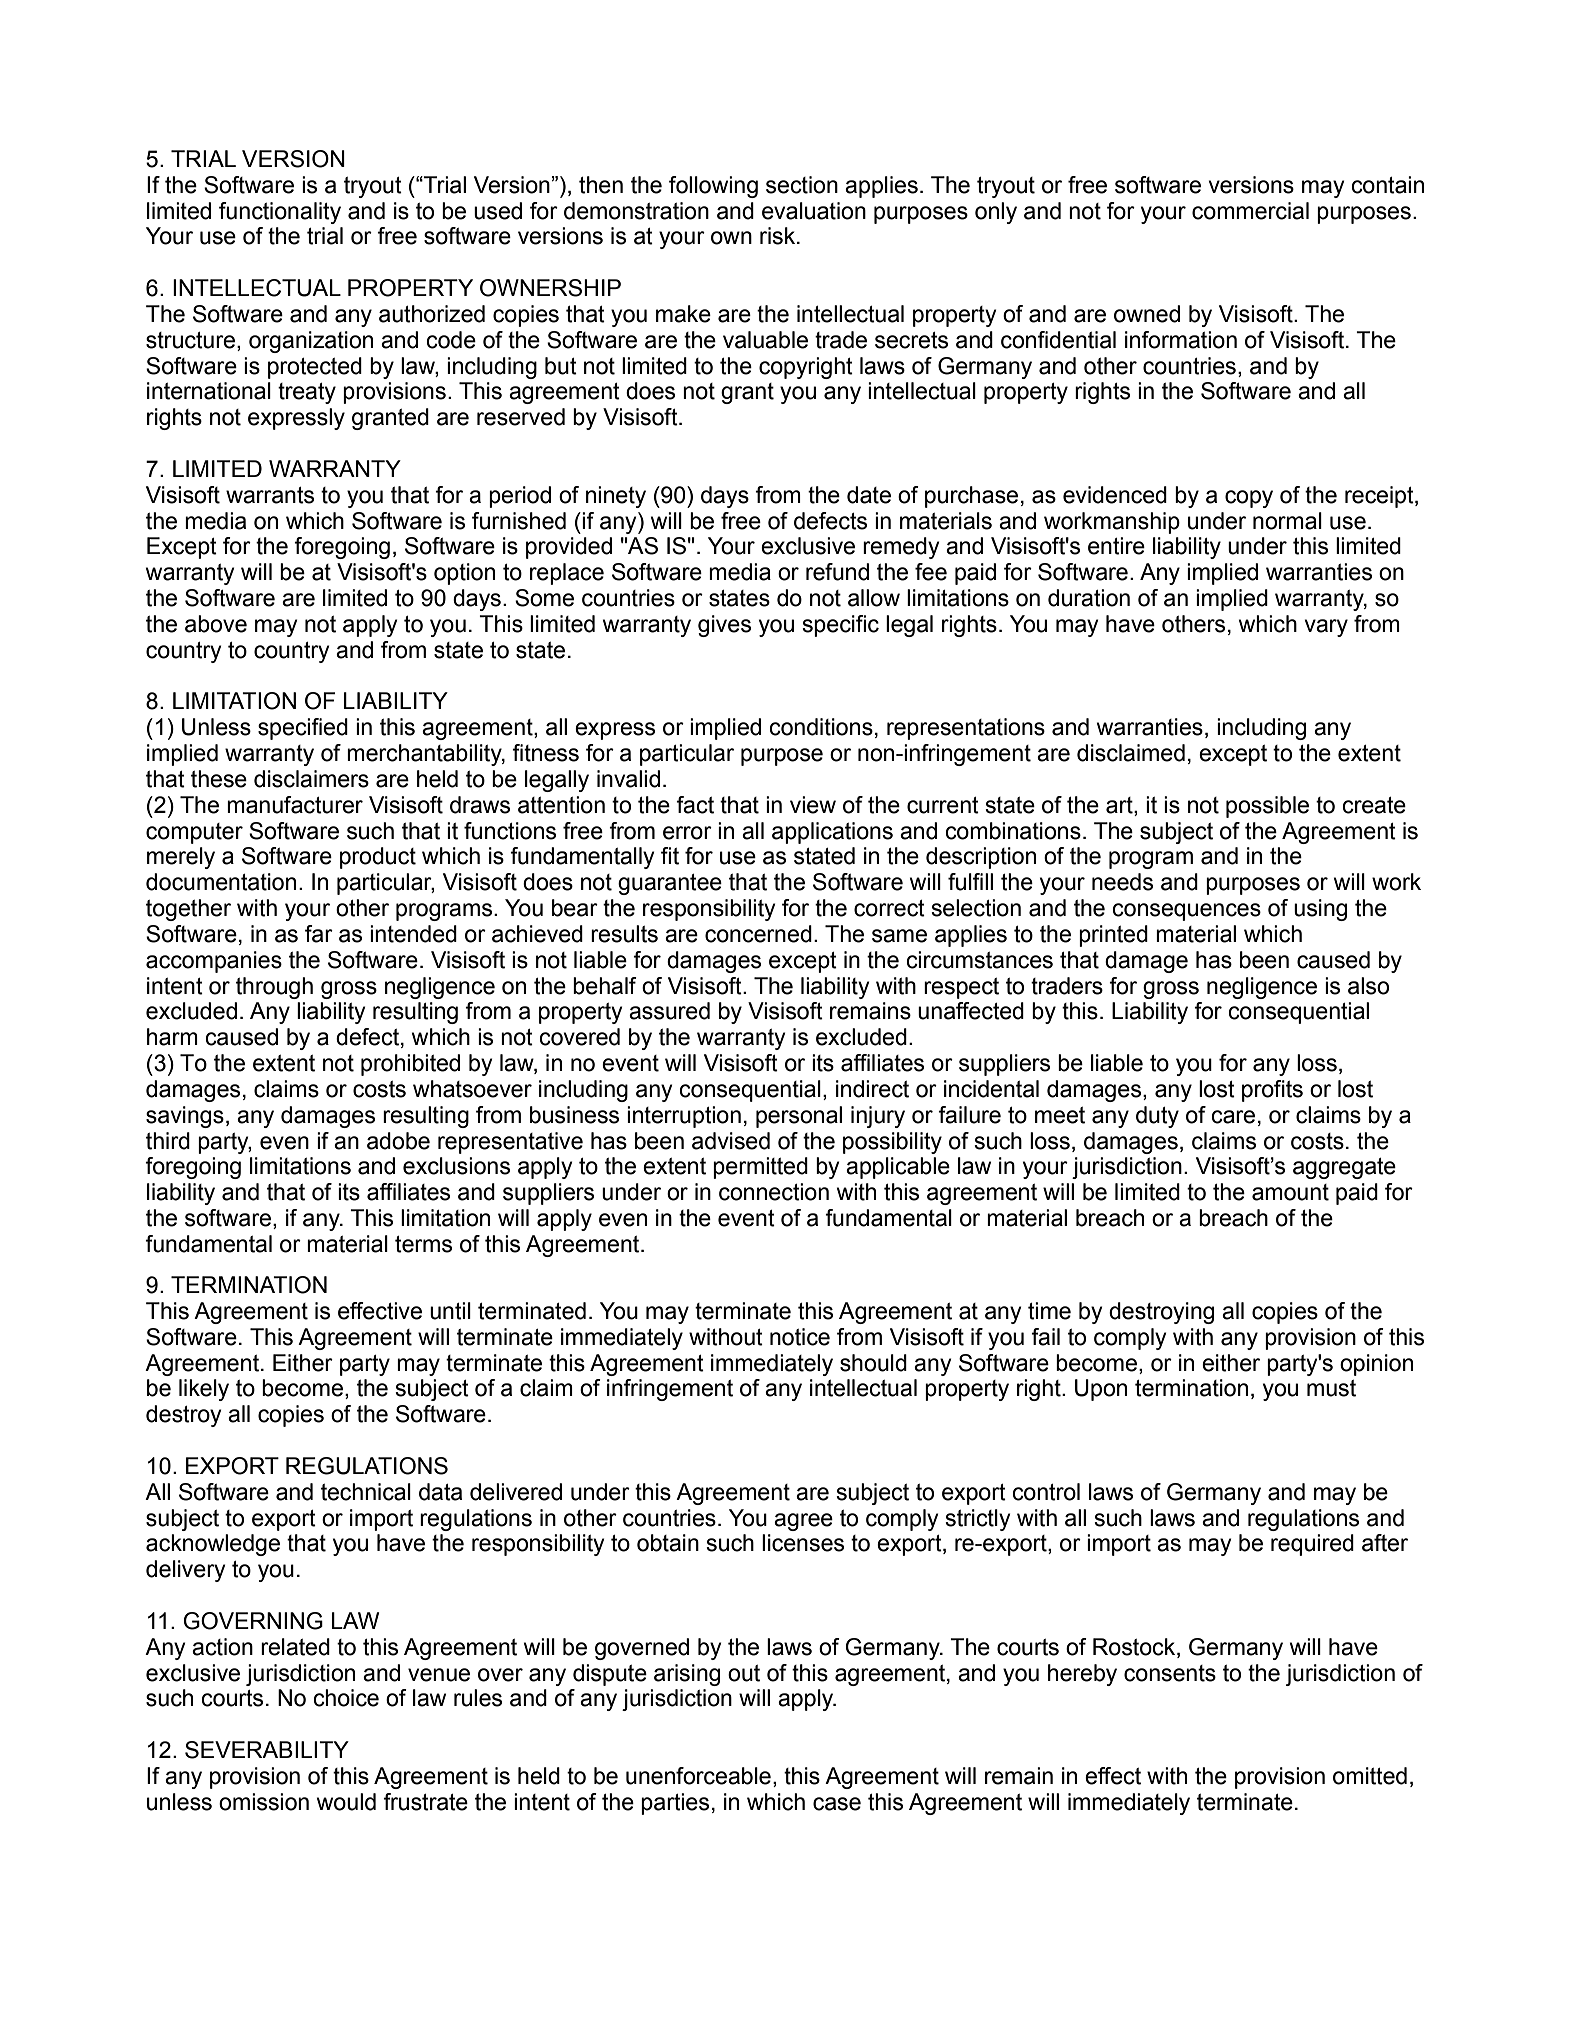 The width and height of the screenshot is (1573, 2036). I want to click on unenforceable, so click(698, 1776).
